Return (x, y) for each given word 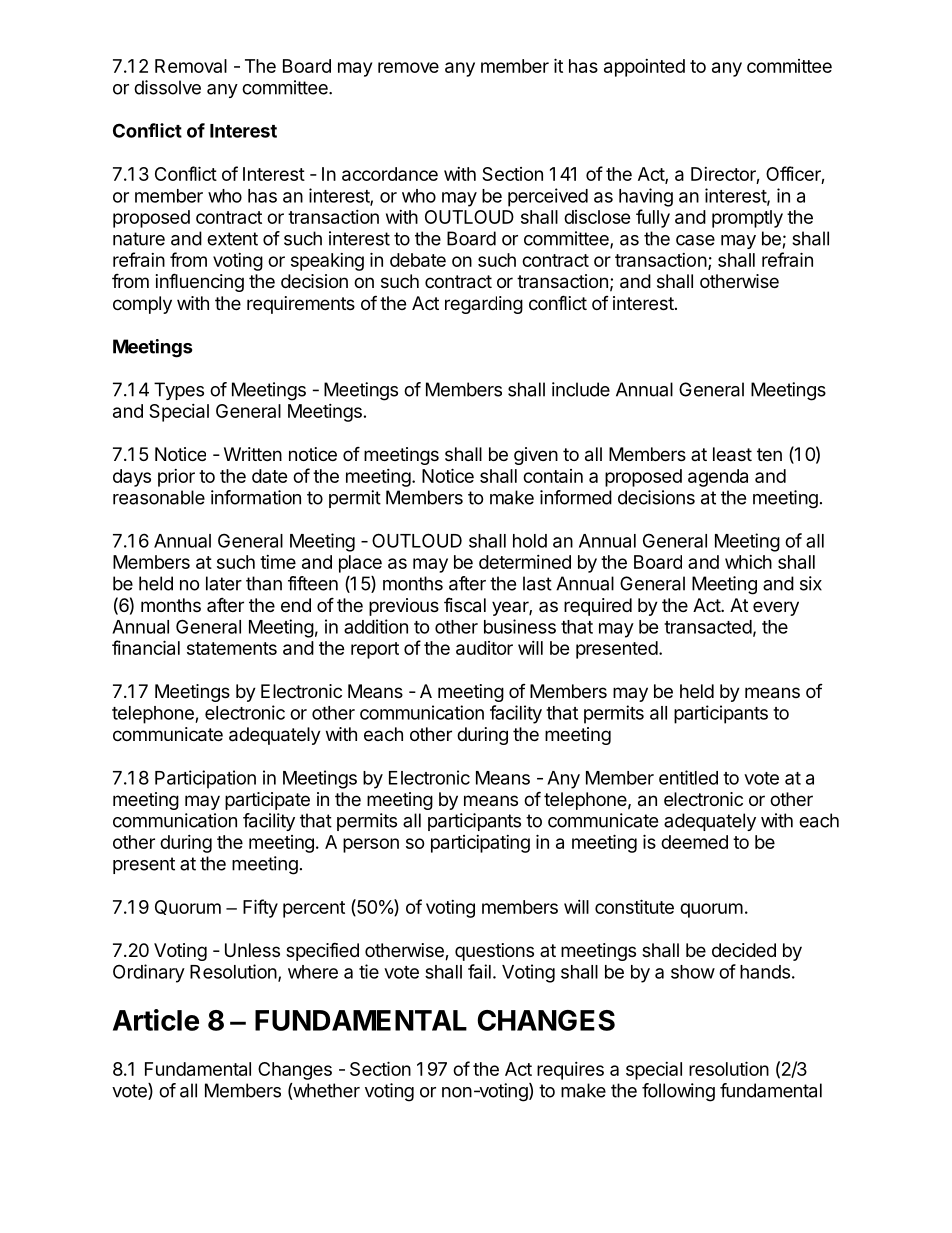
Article (156, 1020)
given (536, 456)
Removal (191, 66)
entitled (688, 777)
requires (570, 1071)
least (732, 454)
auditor (484, 648)
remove (408, 67)
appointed (644, 68)
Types (179, 391)
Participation (205, 779)
